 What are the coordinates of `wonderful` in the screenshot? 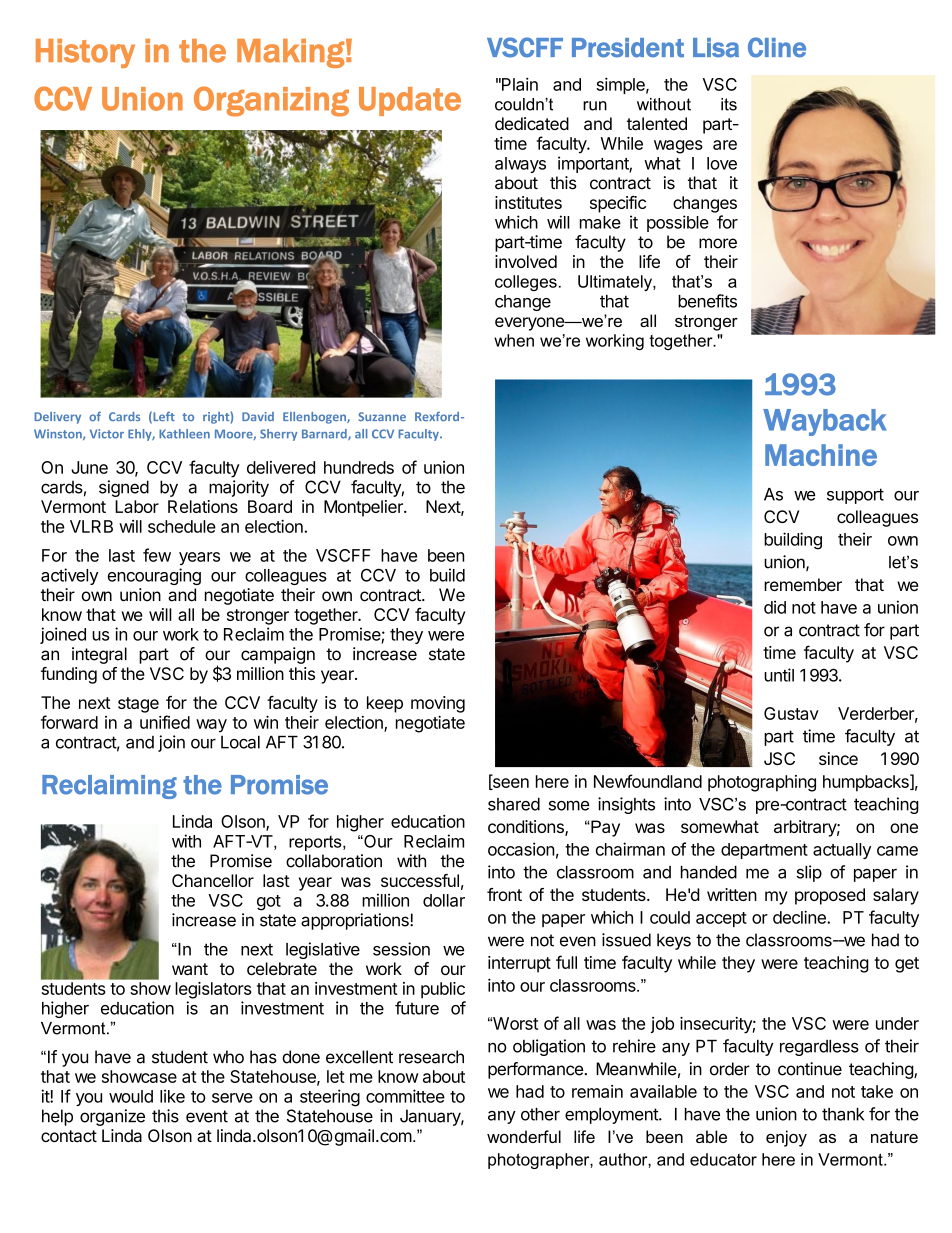 It's located at (524, 1136).
